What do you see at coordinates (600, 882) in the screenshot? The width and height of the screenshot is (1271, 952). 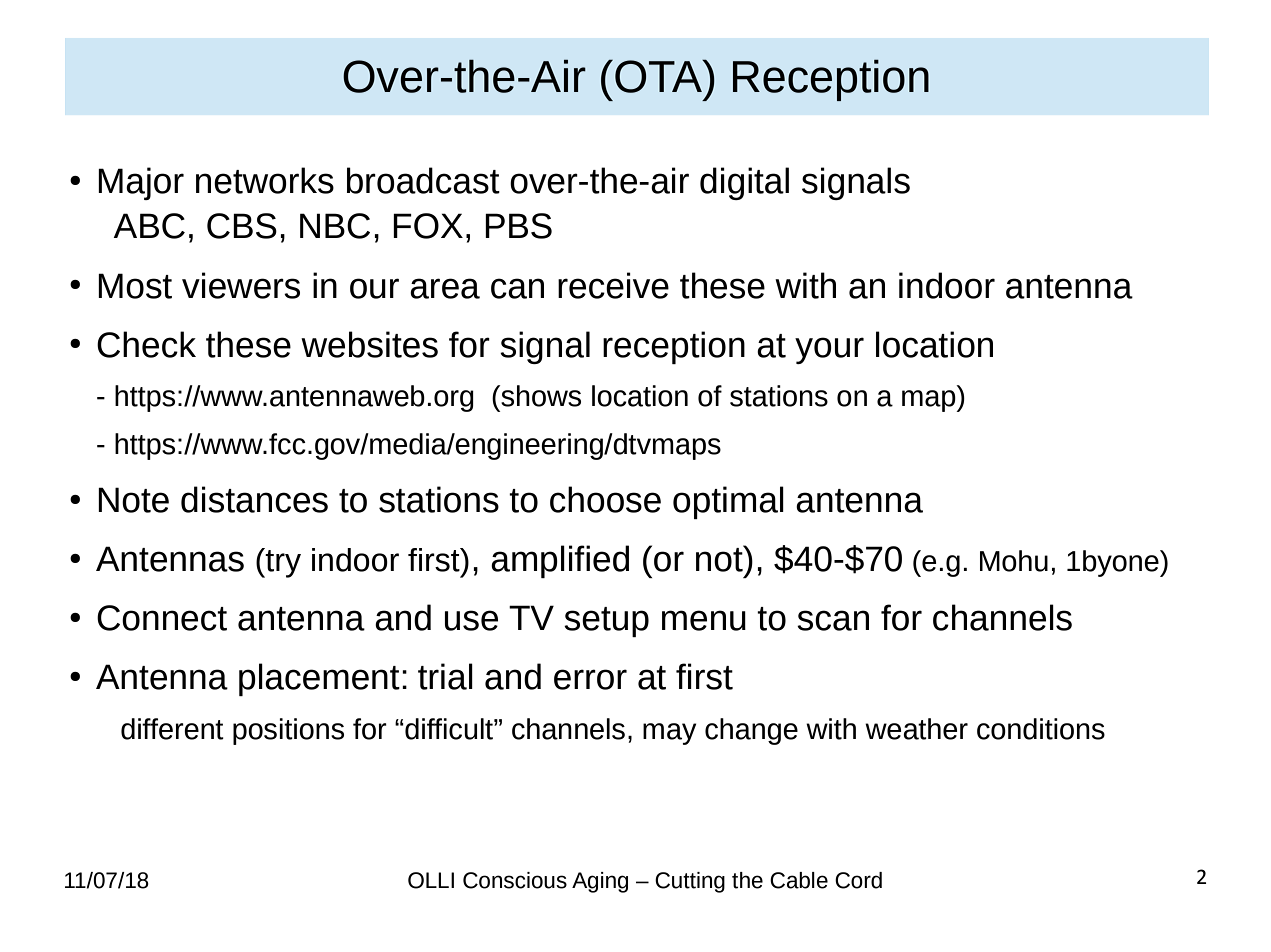 I see `Aging` at bounding box center [600, 882].
